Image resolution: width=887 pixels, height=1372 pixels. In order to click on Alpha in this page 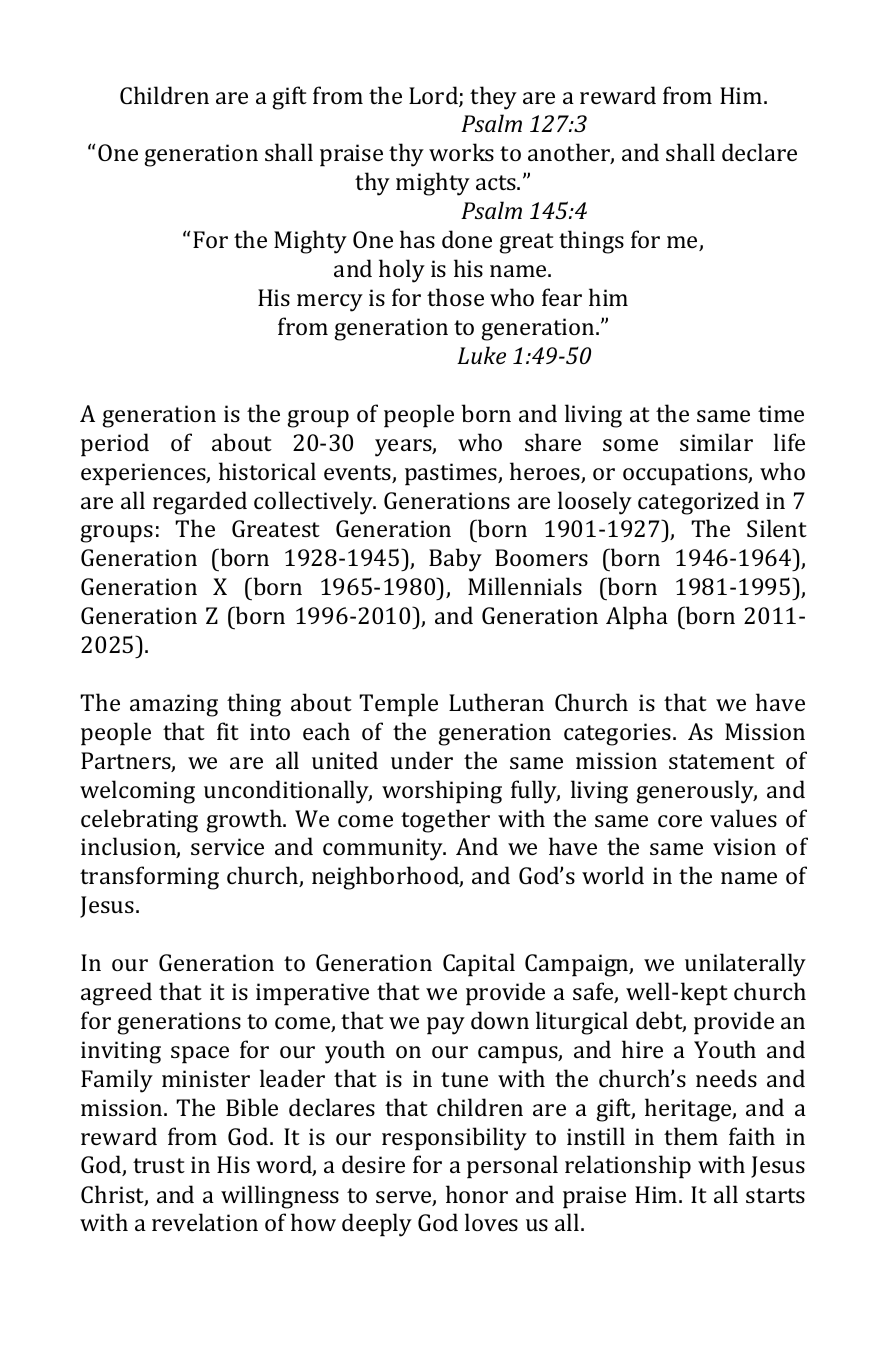, I will do `click(637, 618)`.
